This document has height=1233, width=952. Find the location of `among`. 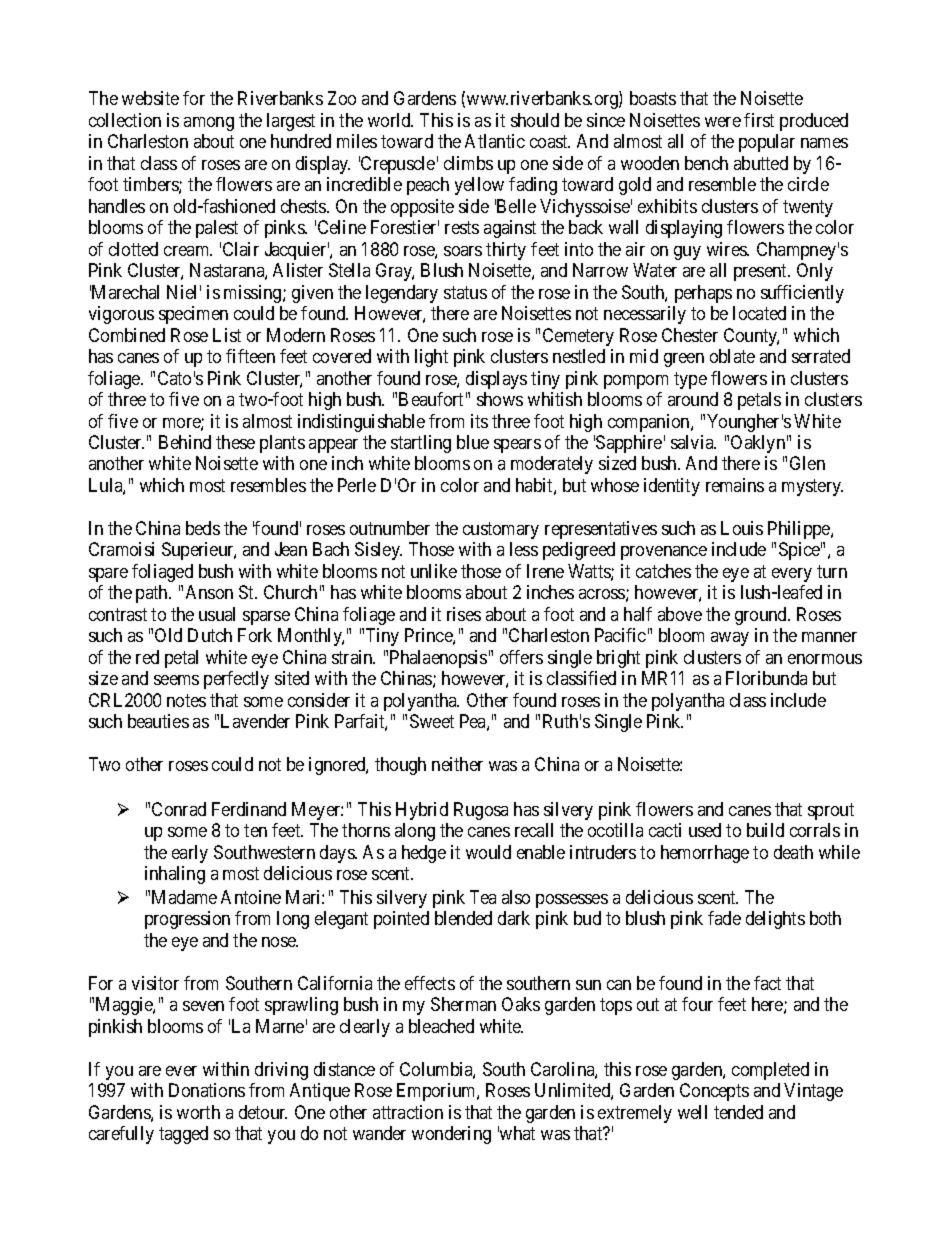

among is located at coordinates (209, 124).
